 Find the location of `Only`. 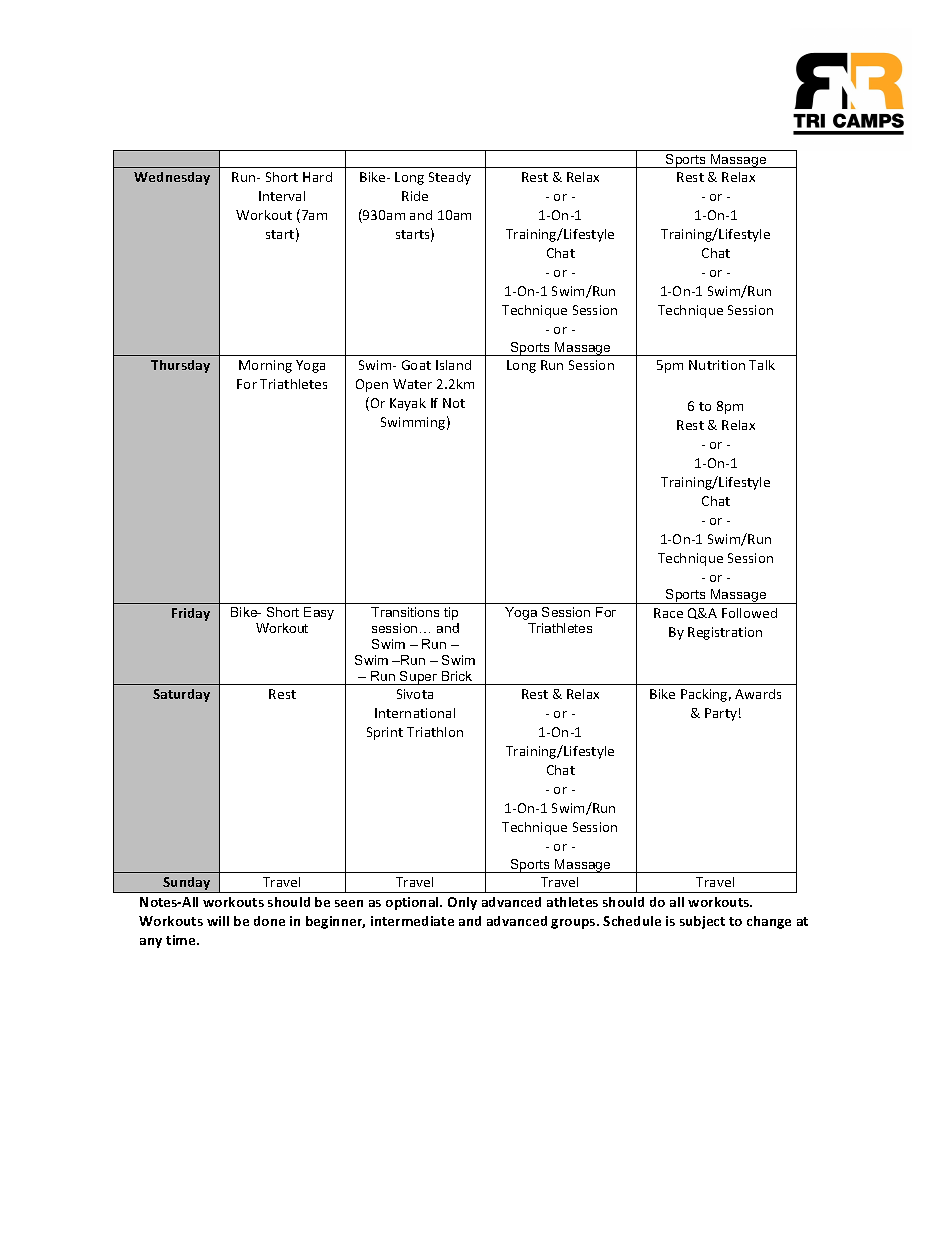

Only is located at coordinates (462, 903).
